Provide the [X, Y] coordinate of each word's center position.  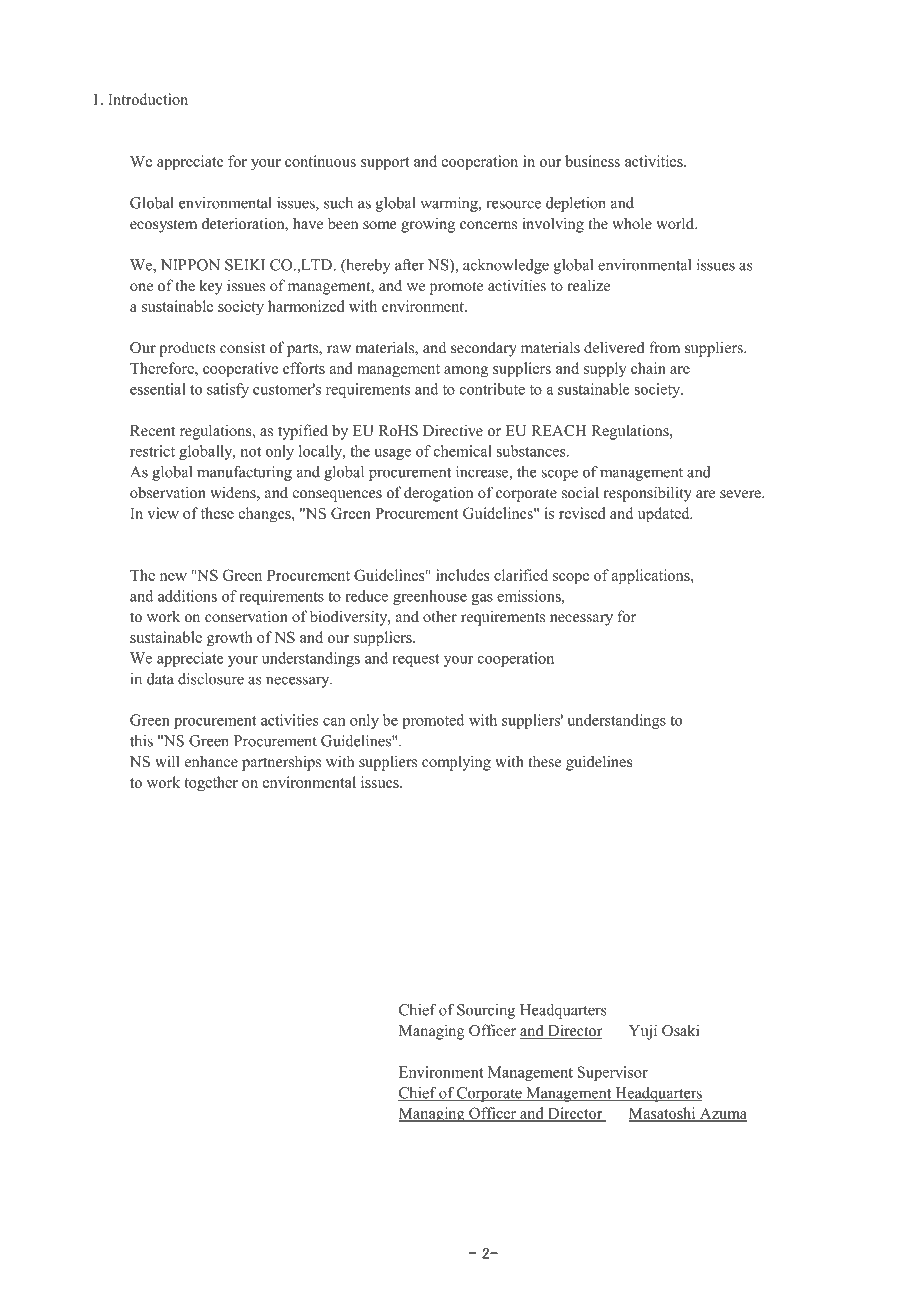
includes [463, 575]
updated [665, 515]
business [592, 161]
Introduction [148, 99]
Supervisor [613, 1073]
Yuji [643, 1032]
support [385, 164]
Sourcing [486, 1011]
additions [187, 596]
